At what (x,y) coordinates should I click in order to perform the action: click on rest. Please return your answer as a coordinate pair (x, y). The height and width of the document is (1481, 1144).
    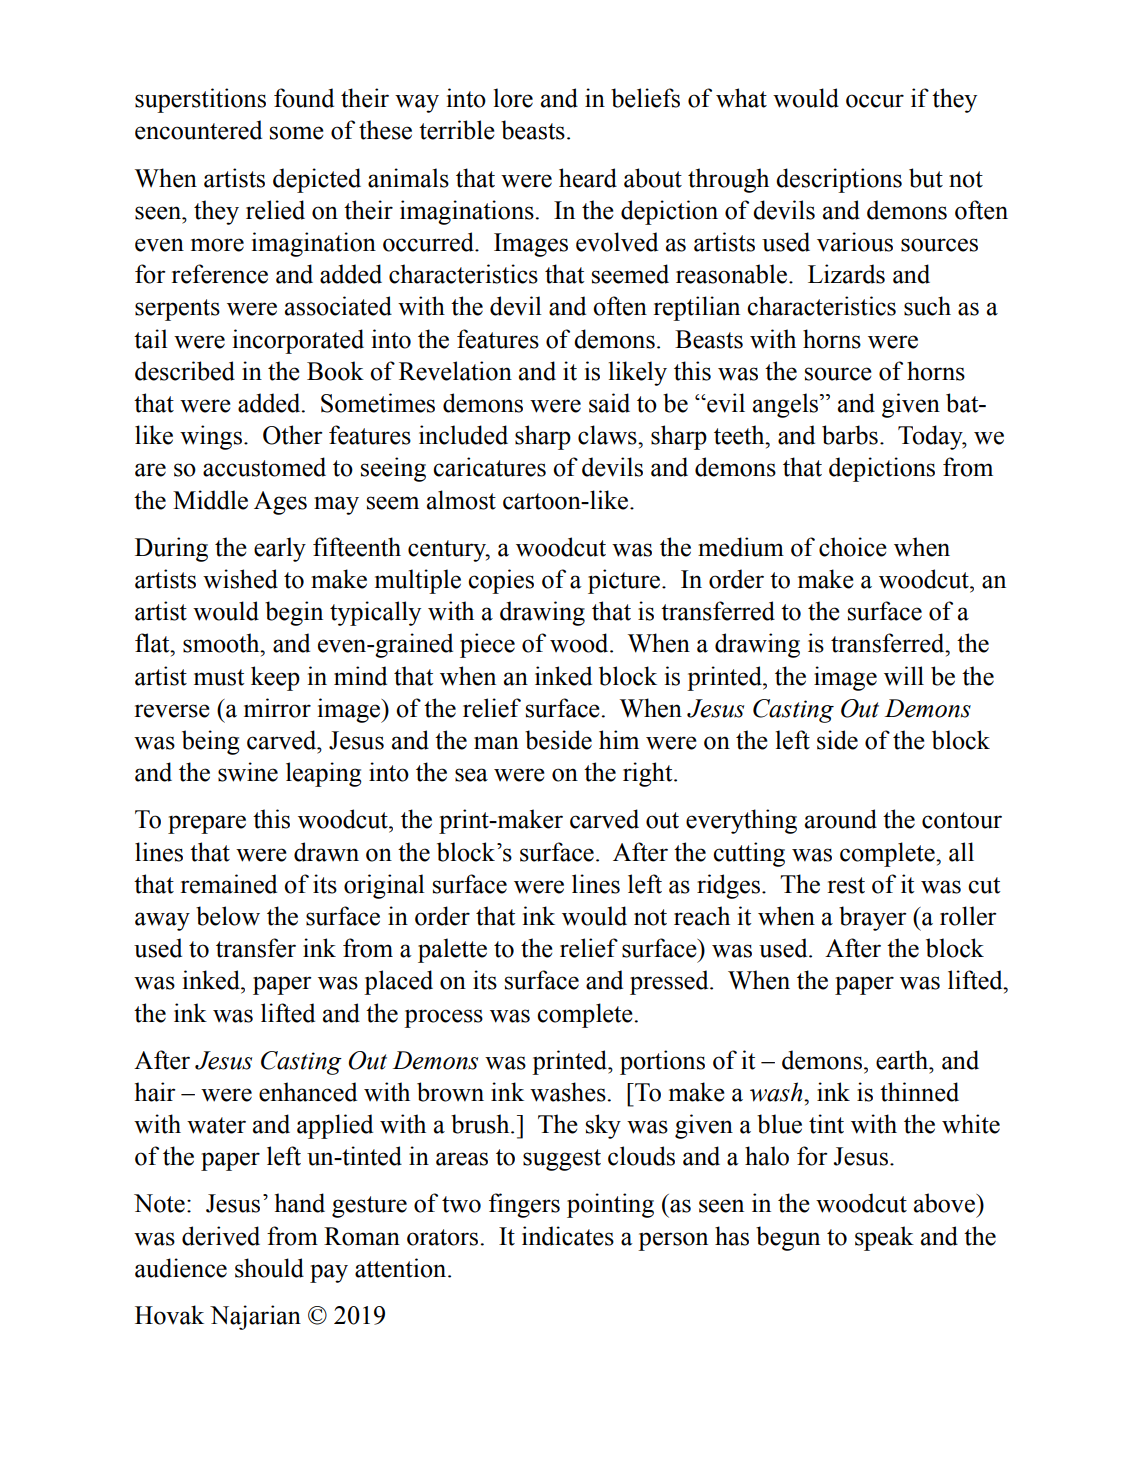
    Looking at the image, I should click on (846, 885).
